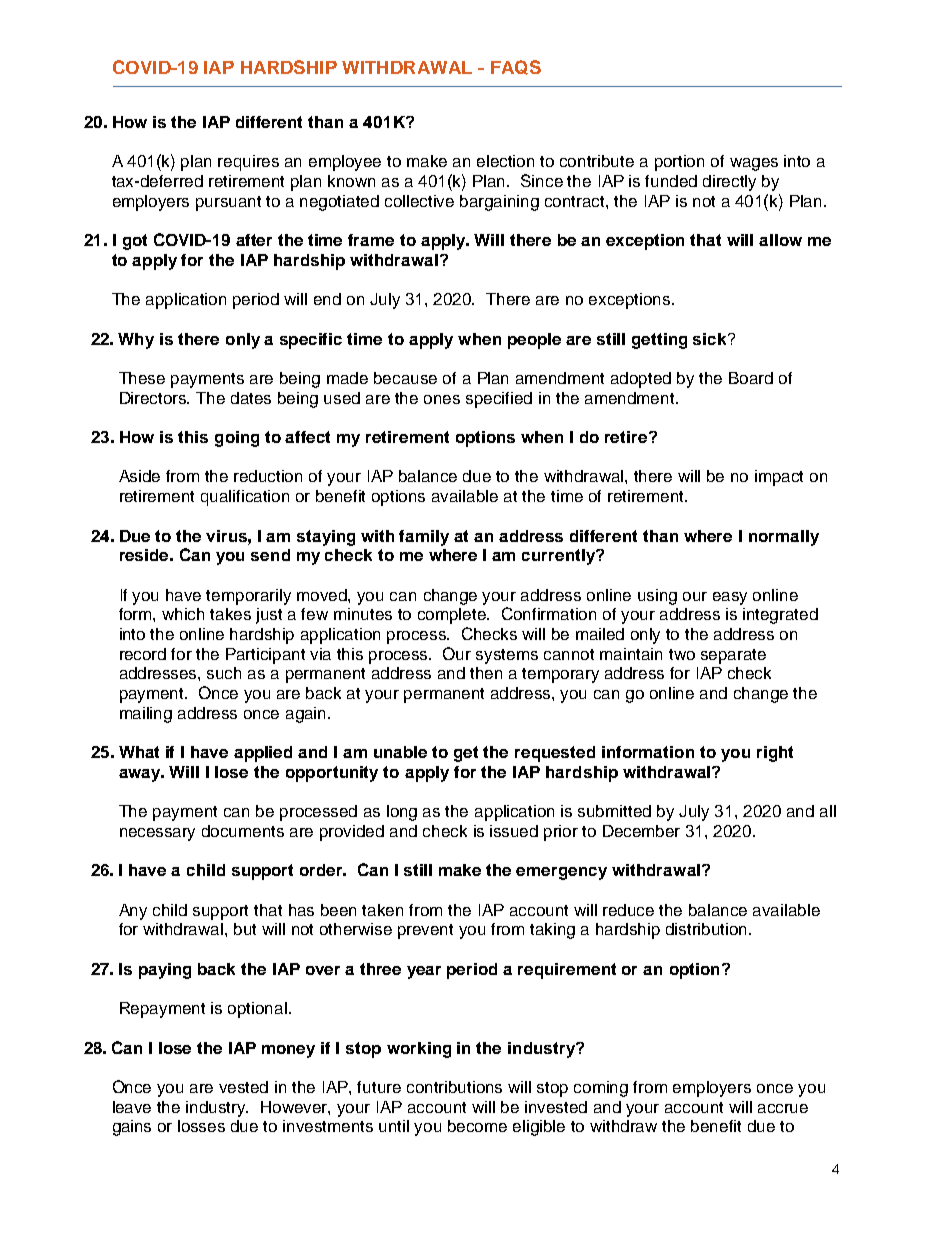  Describe the element at coordinates (201, 1126) in the page. I see `losses` at that location.
